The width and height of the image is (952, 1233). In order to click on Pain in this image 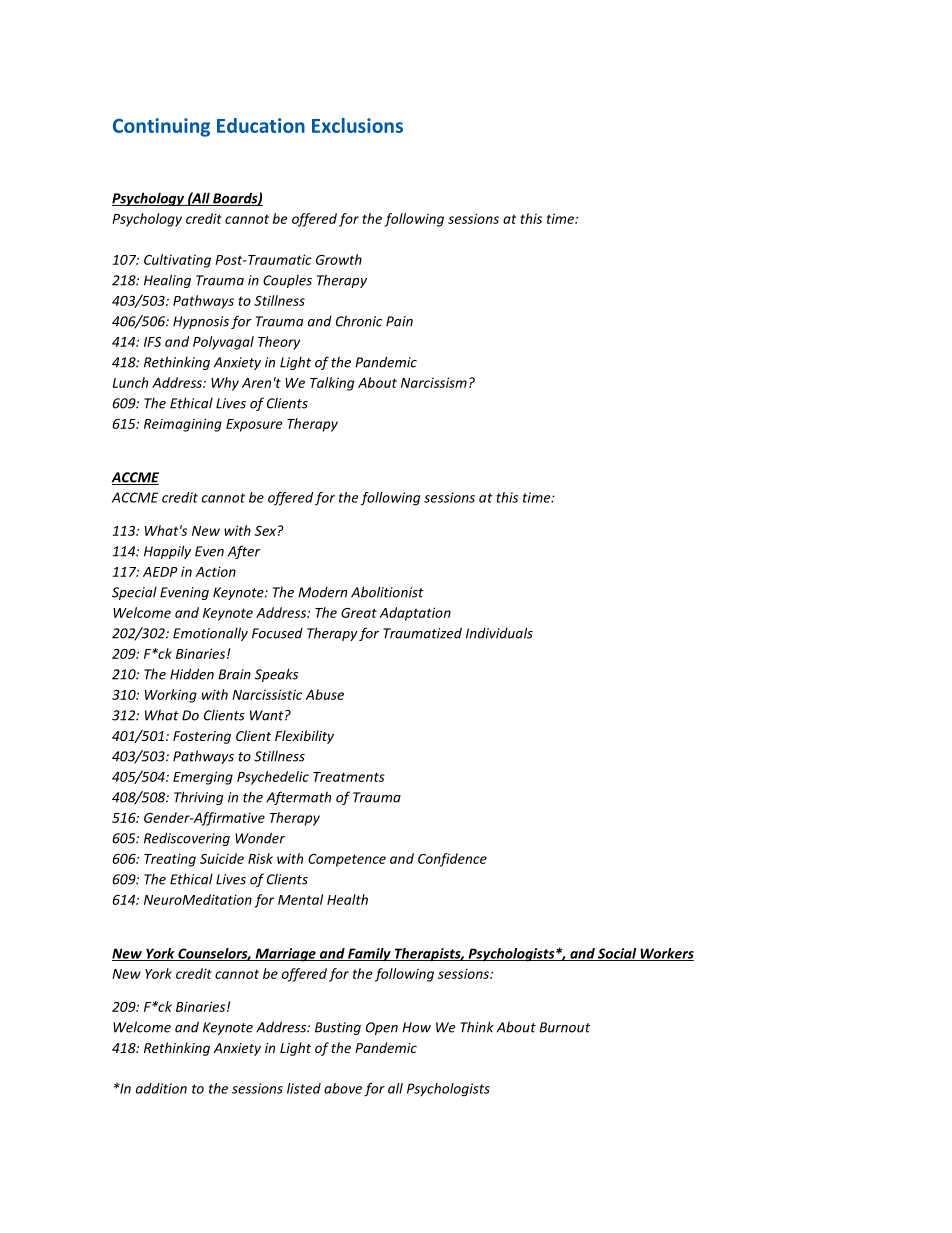, I will do `click(399, 321)`.
